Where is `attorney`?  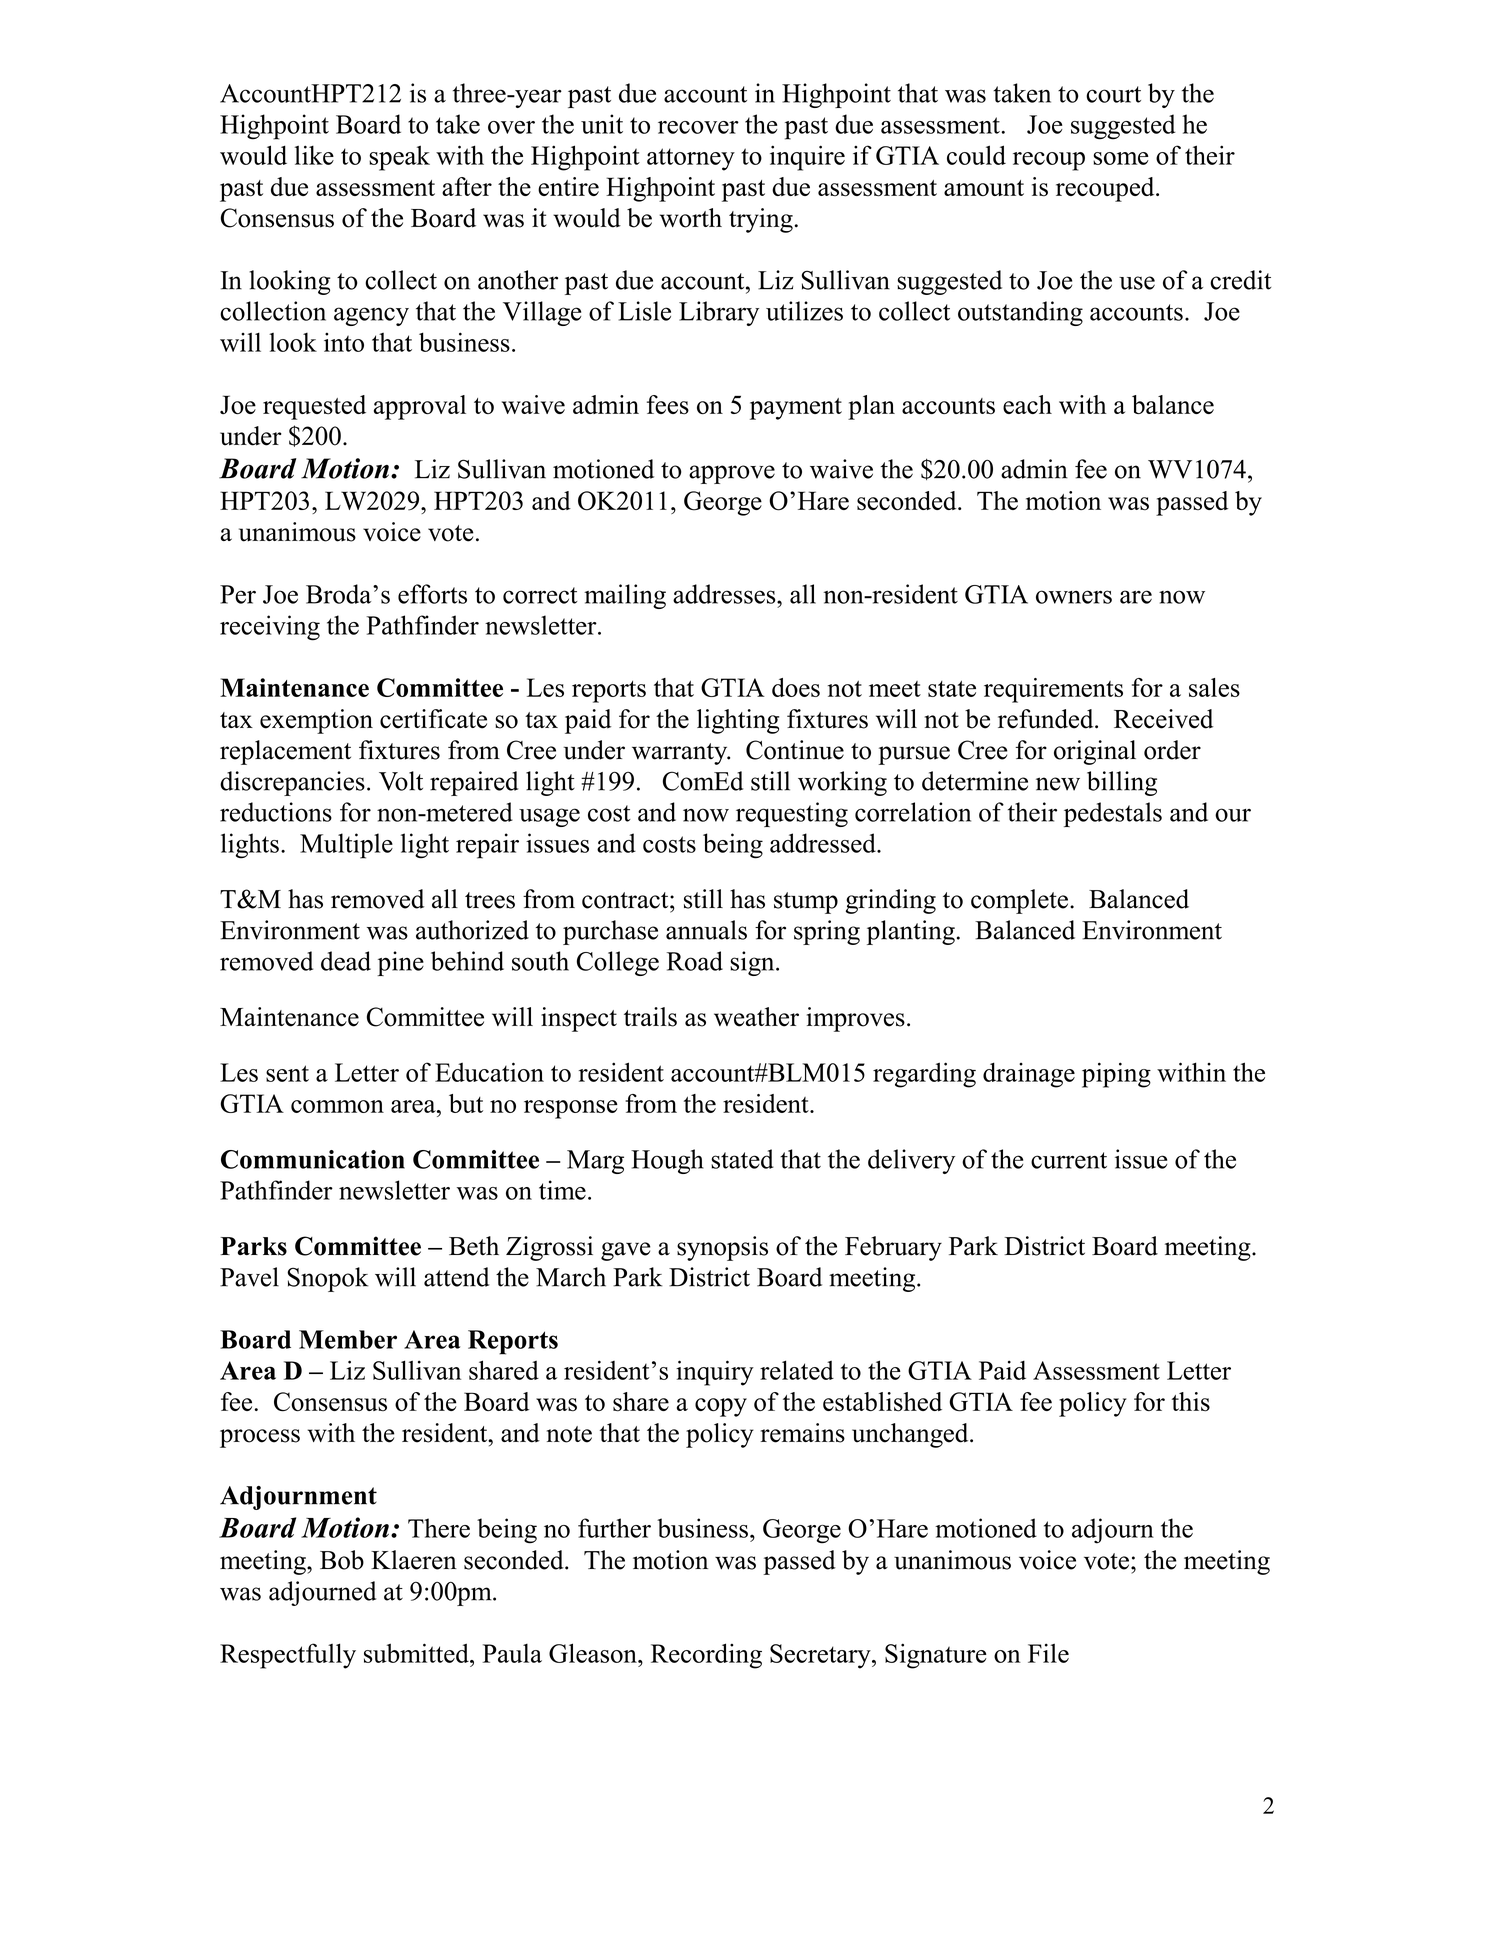
attorney is located at coordinates (691, 159).
